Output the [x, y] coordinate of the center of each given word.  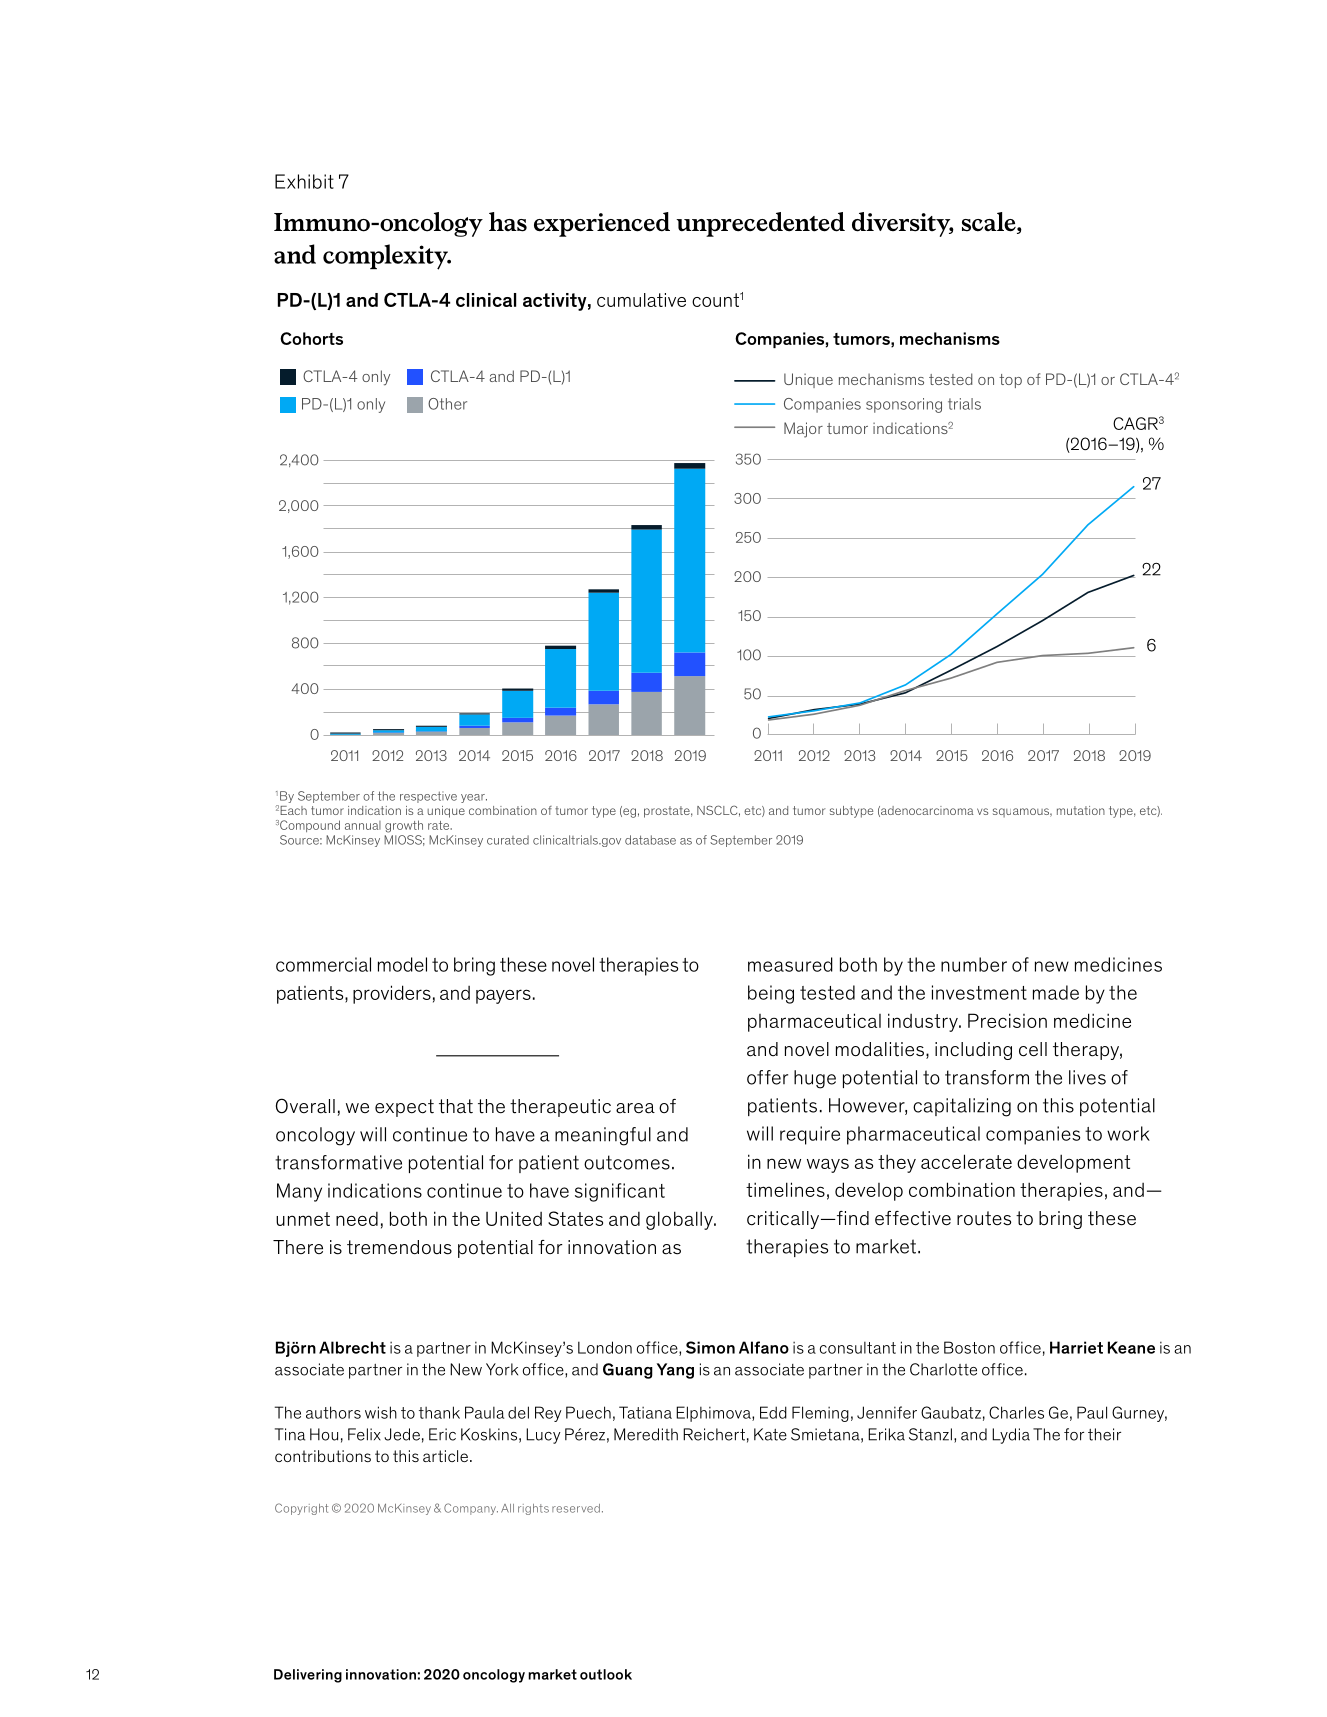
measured [790, 964]
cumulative [641, 300]
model [402, 964]
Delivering [308, 1676]
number [974, 964]
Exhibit [304, 181]
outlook [606, 1674]
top [1010, 381]
